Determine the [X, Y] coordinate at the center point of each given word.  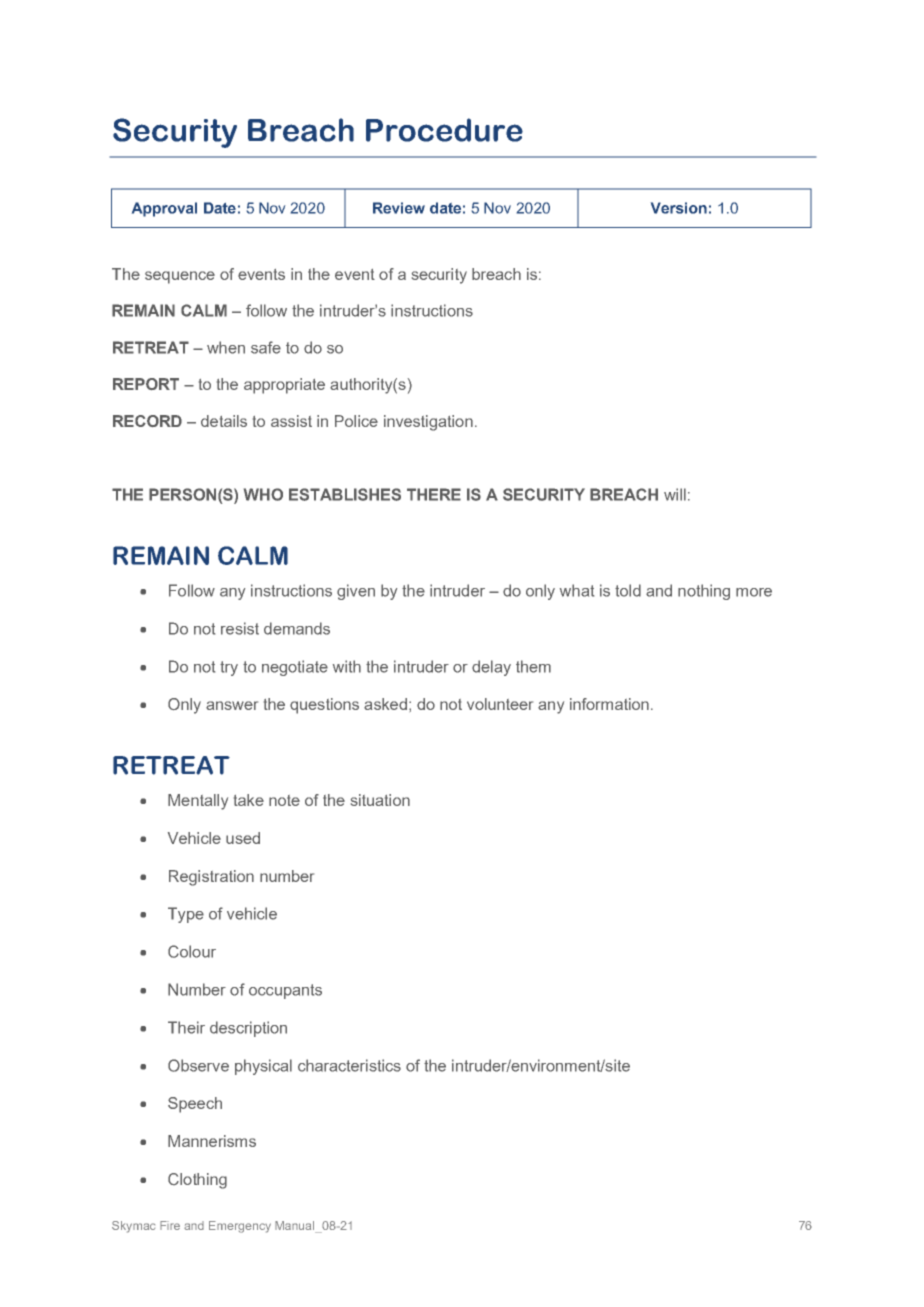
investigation [428, 423]
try [229, 668]
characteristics [349, 1065]
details [224, 421]
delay [491, 668]
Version [679, 208]
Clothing [197, 1181]
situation [380, 800]
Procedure [444, 130]
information [609, 704]
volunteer [500, 704]
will [675, 494]
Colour [192, 951]
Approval [164, 209]
